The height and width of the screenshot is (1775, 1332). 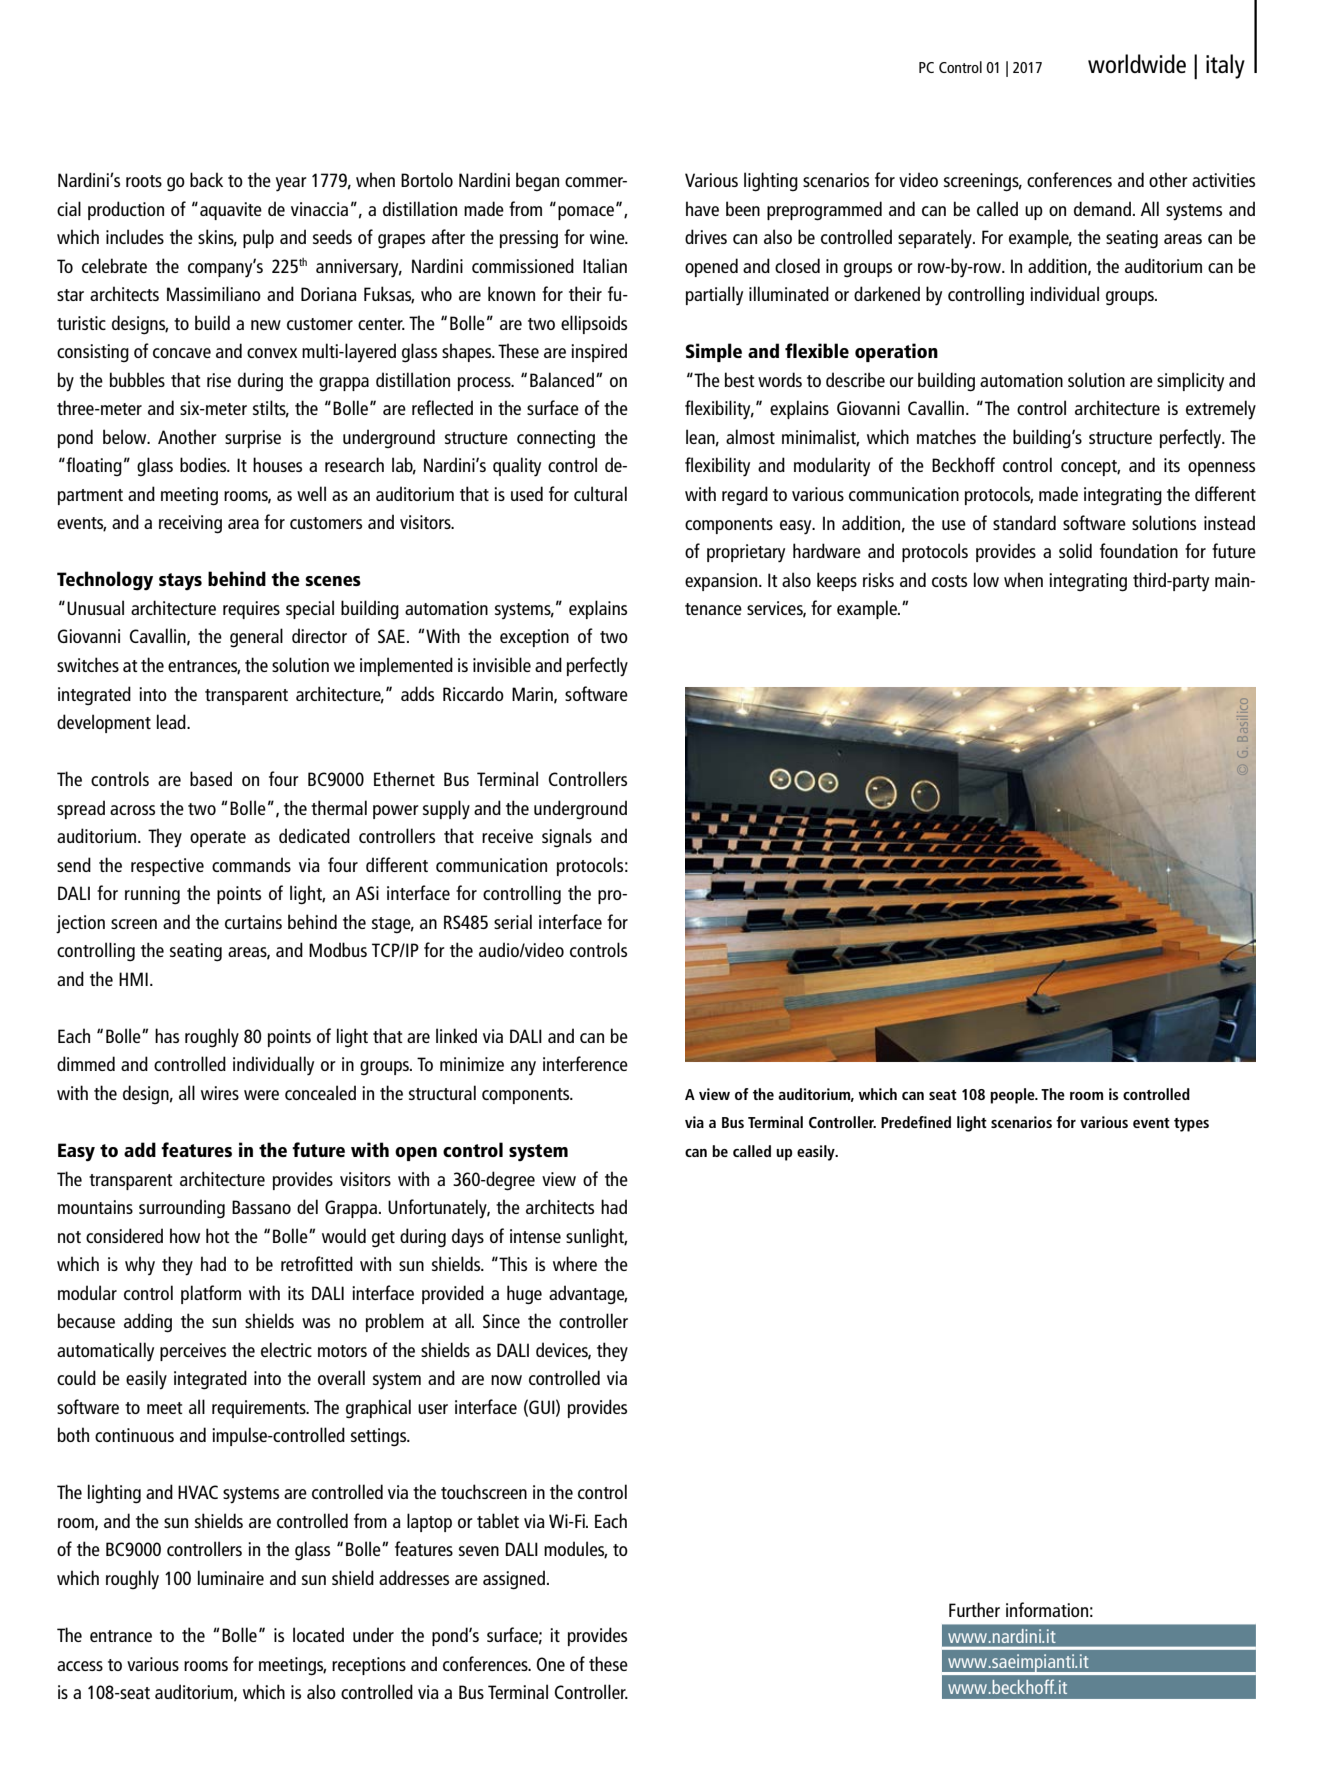 I want to click on operate, so click(x=218, y=839).
